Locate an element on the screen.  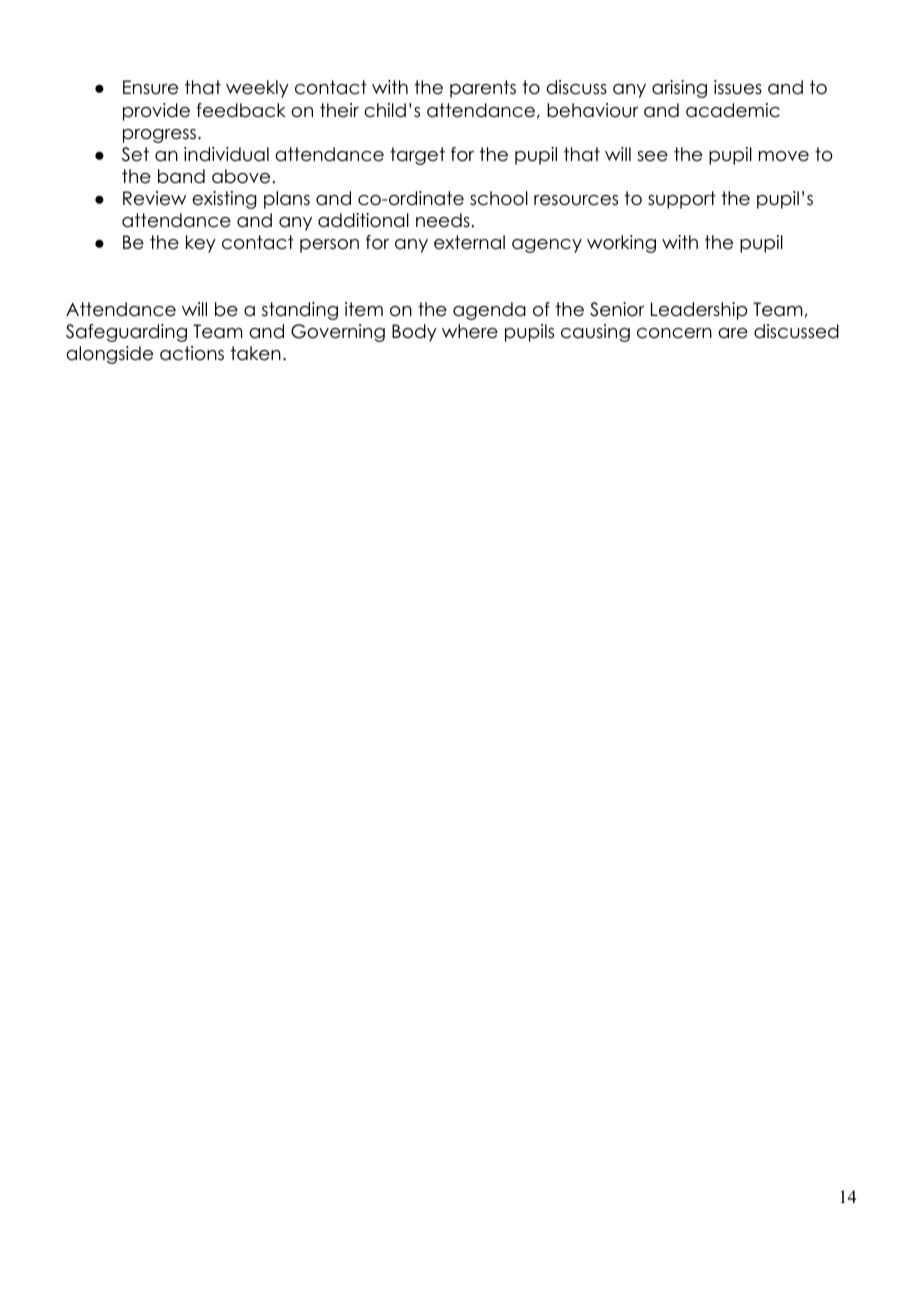
Leadership is located at coordinates (699, 311).
